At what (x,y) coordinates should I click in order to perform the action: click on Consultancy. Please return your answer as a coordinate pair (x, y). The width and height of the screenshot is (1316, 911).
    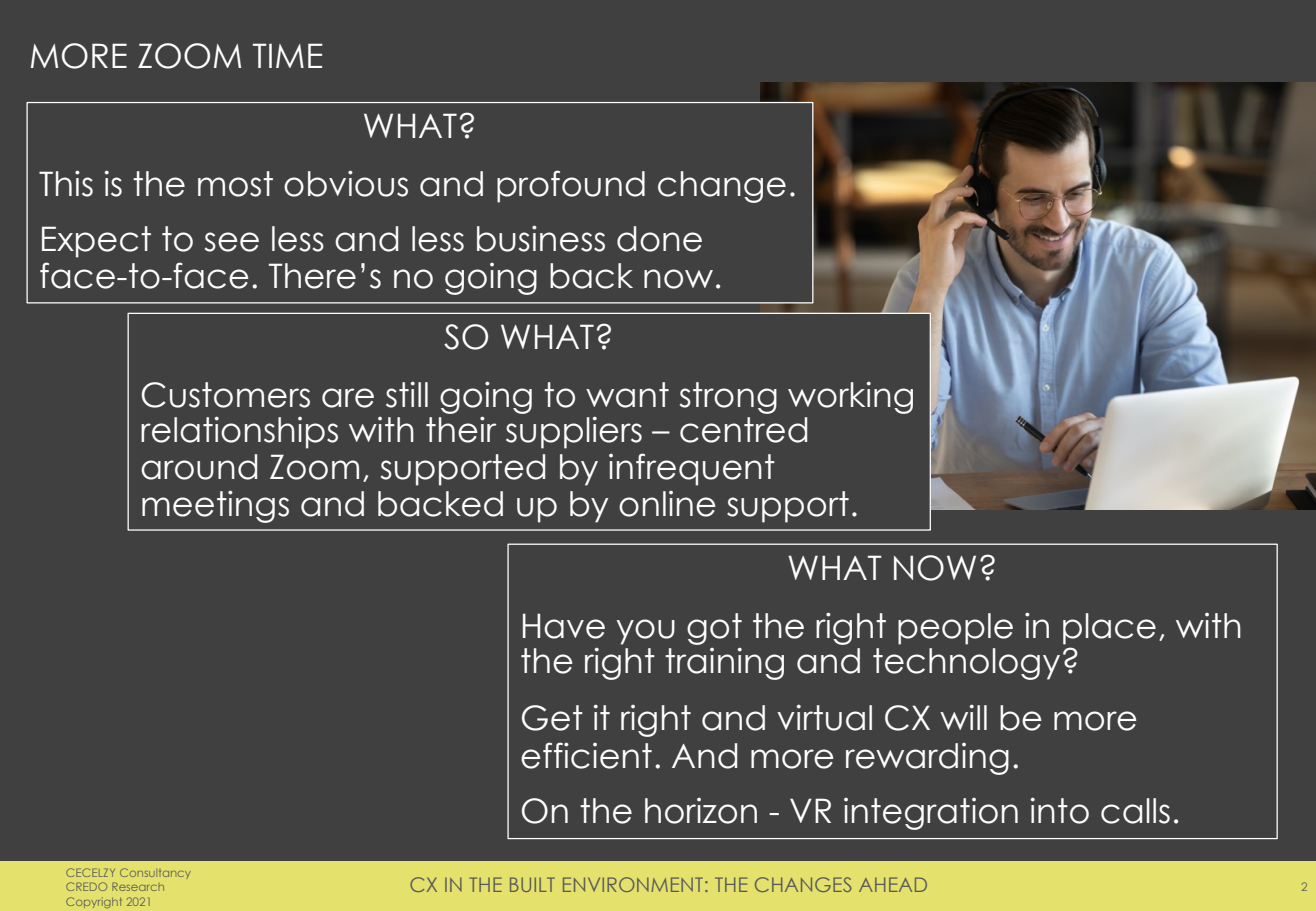
    Looking at the image, I should click on (155, 873).
